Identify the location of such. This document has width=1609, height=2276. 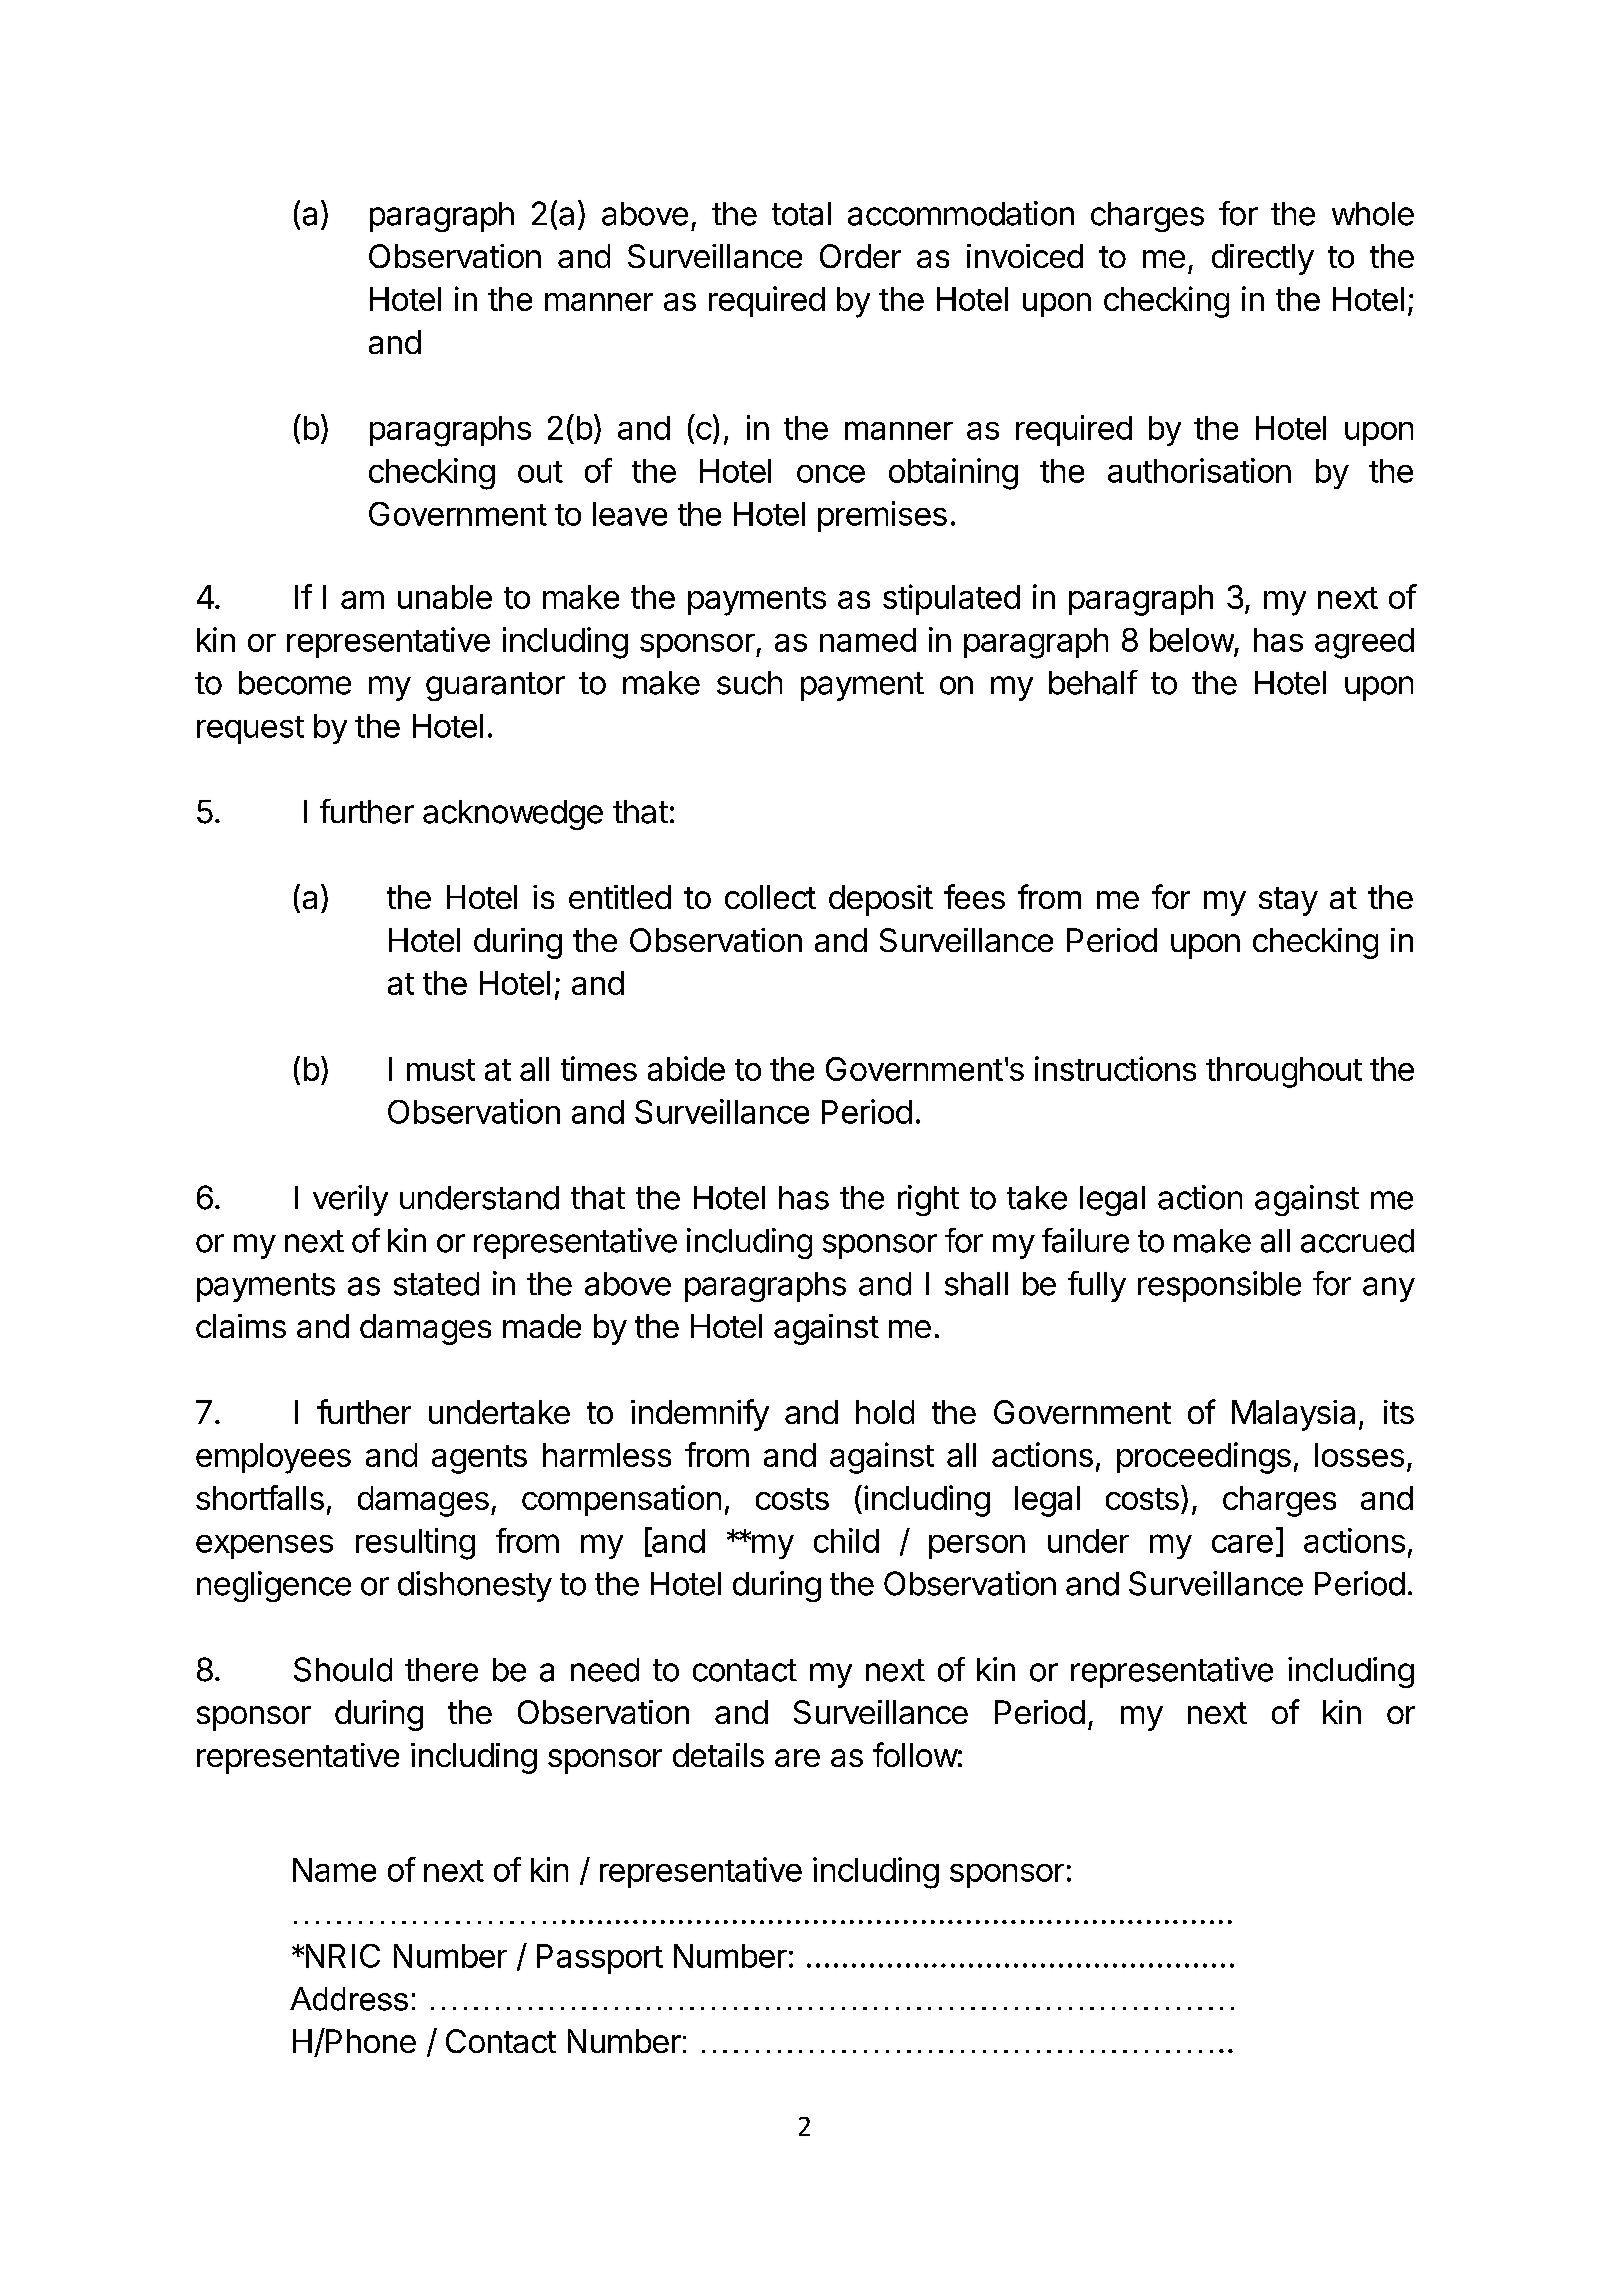
(749, 683).
